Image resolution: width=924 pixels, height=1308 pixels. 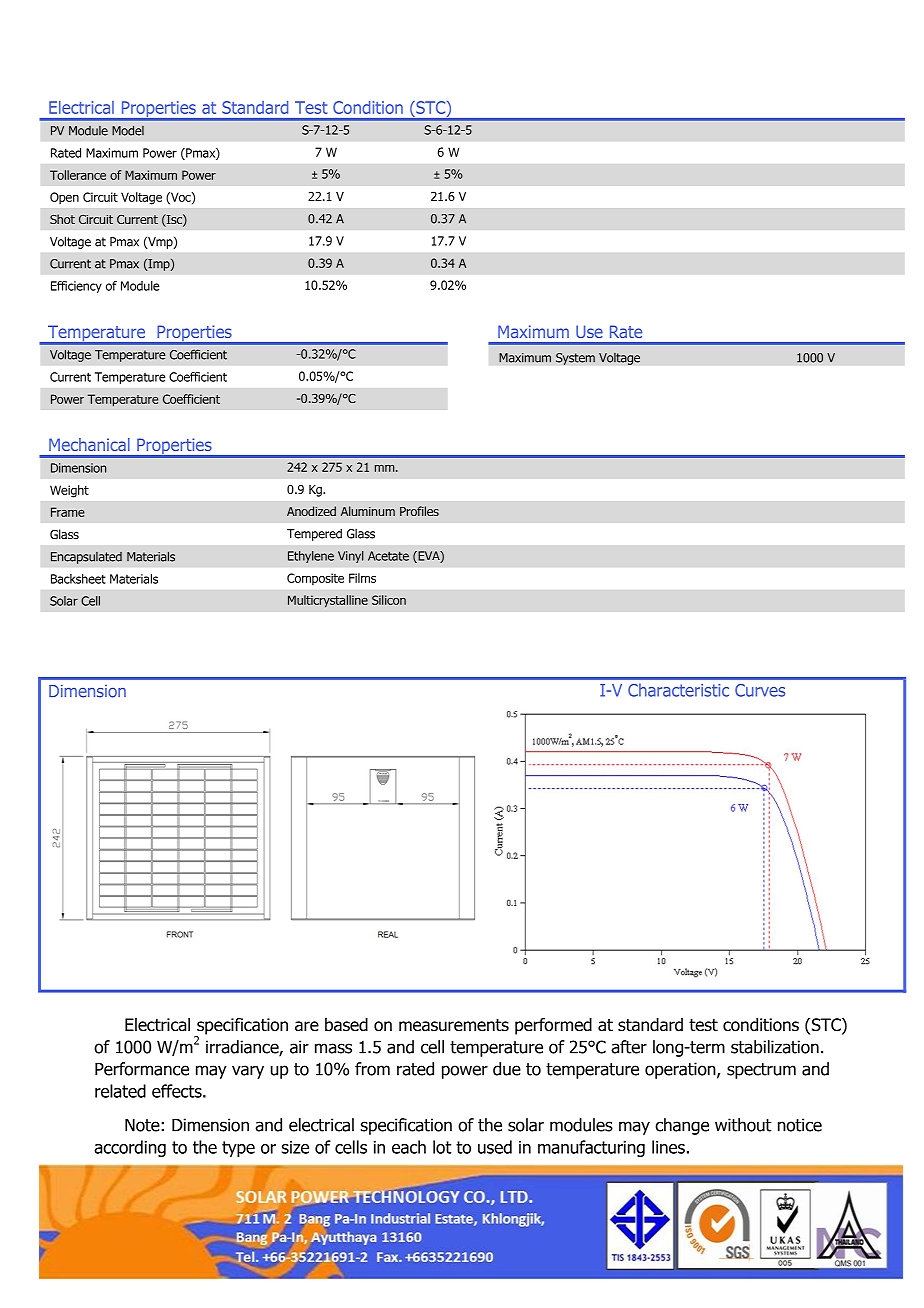 What do you see at coordinates (130, 1148) in the screenshot?
I see `according` at bounding box center [130, 1148].
